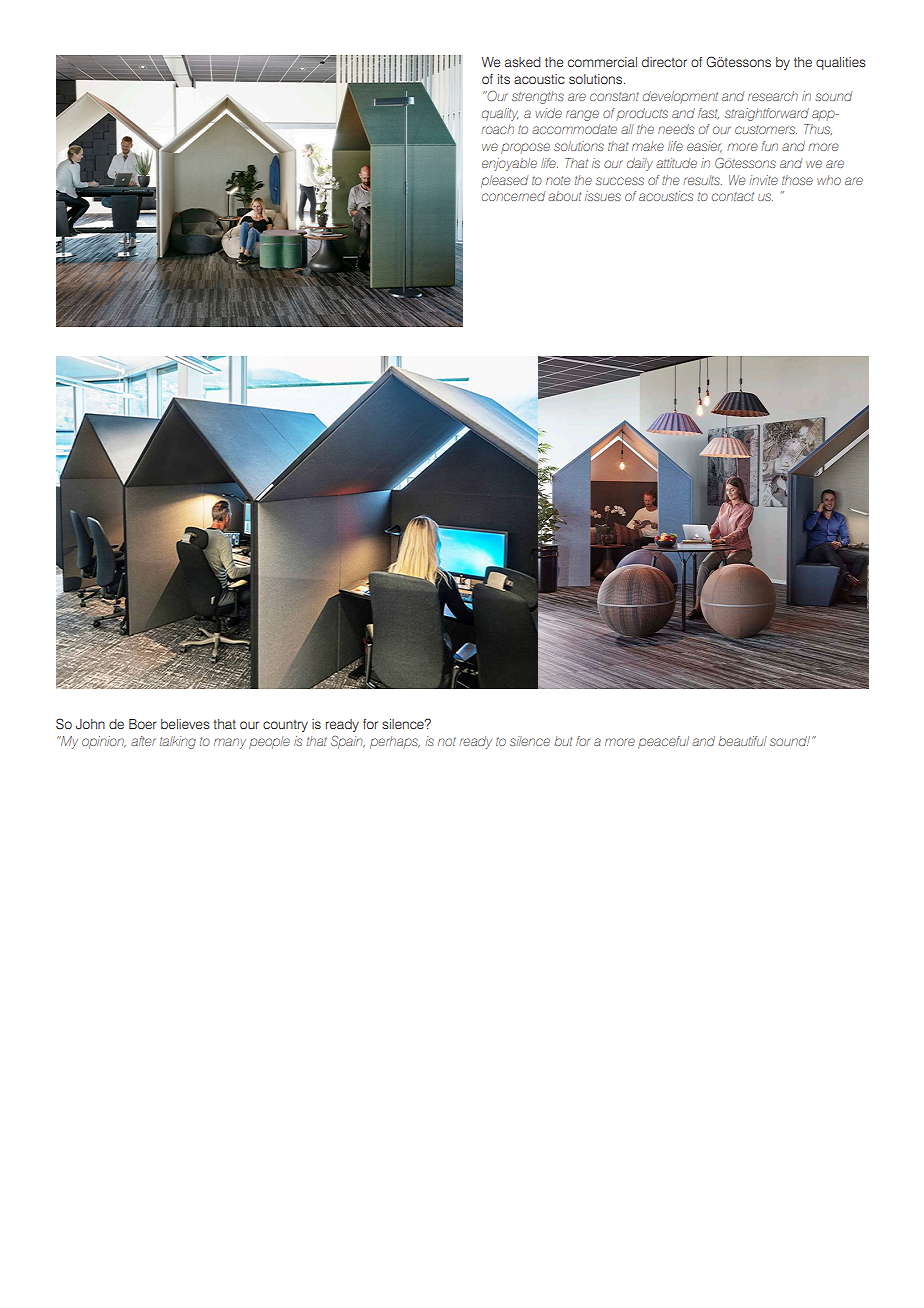  Describe the element at coordinates (742, 741) in the screenshot. I see `beautiful` at that location.
